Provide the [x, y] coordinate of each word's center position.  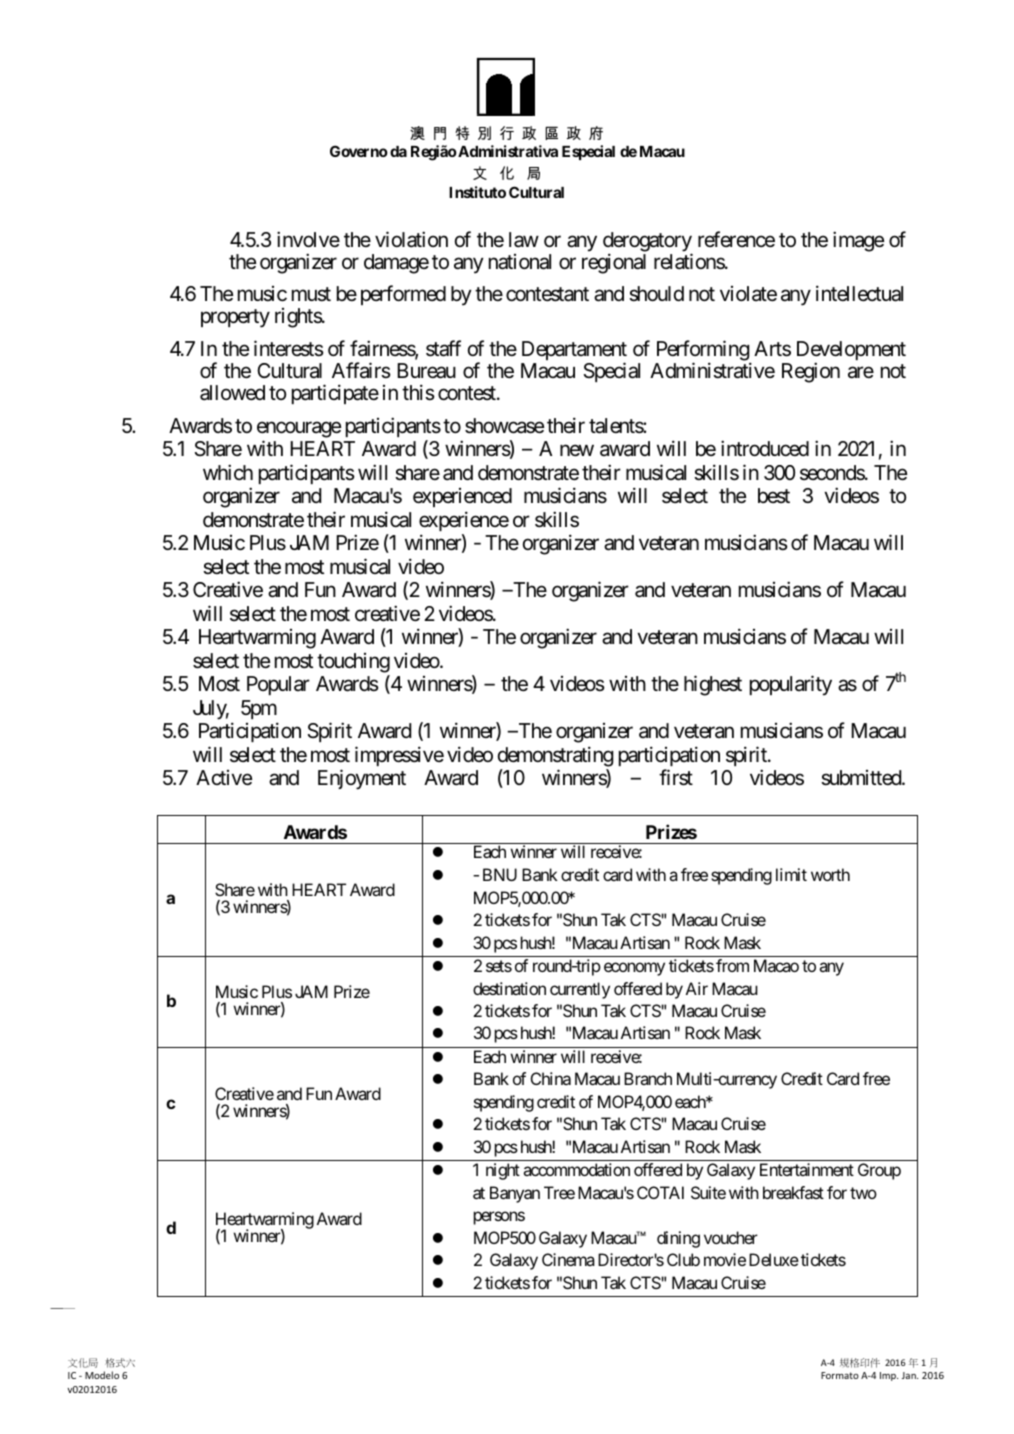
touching [353, 663]
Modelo [102, 1375]
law [524, 240]
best [774, 495]
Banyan [515, 1194]
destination [509, 988]
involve [308, 239]
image [858, 241]
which [228, 472]
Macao [776, 965]
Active [224, 778]
